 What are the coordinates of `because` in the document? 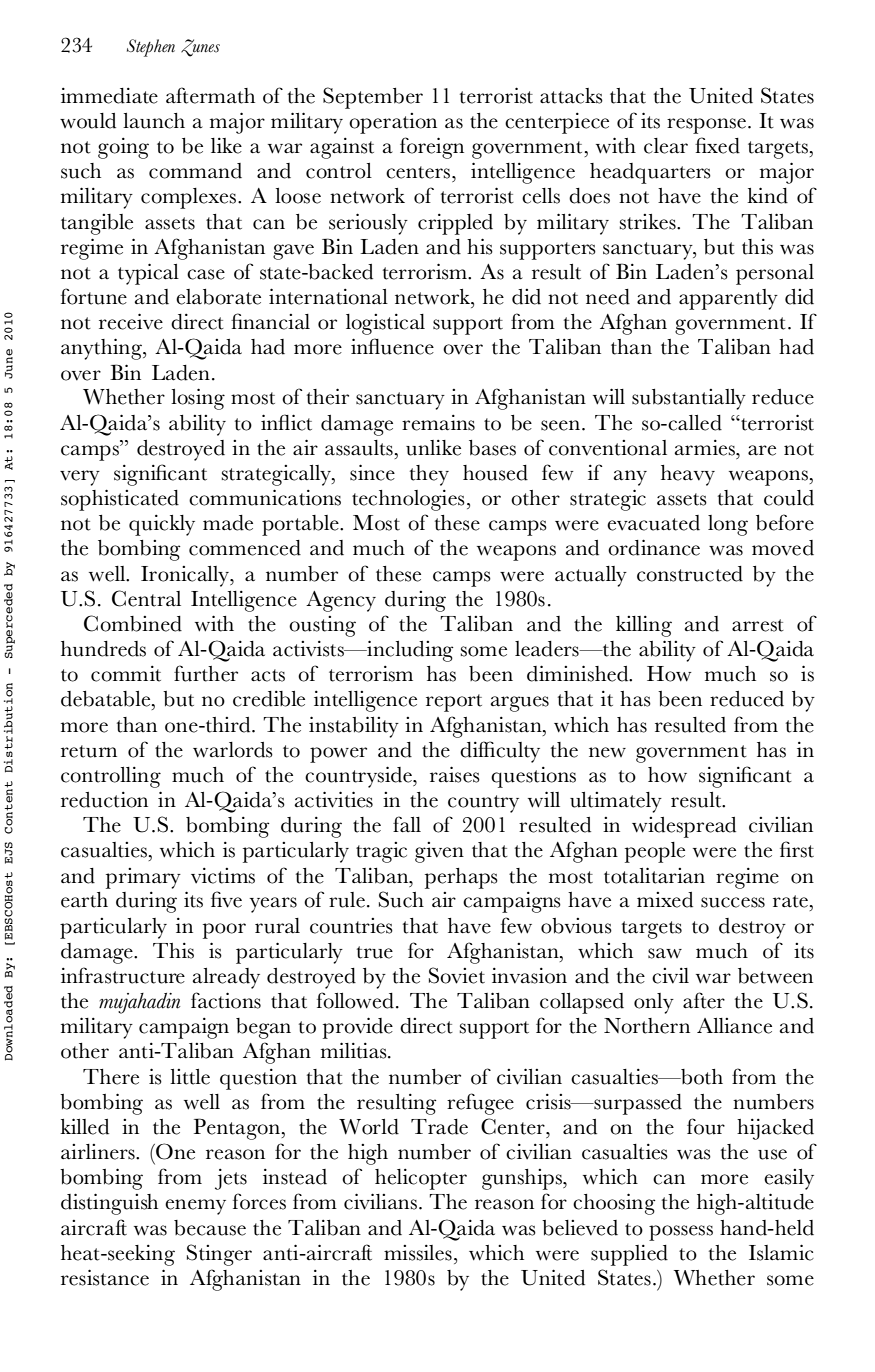 It's located at (210, 1228).
